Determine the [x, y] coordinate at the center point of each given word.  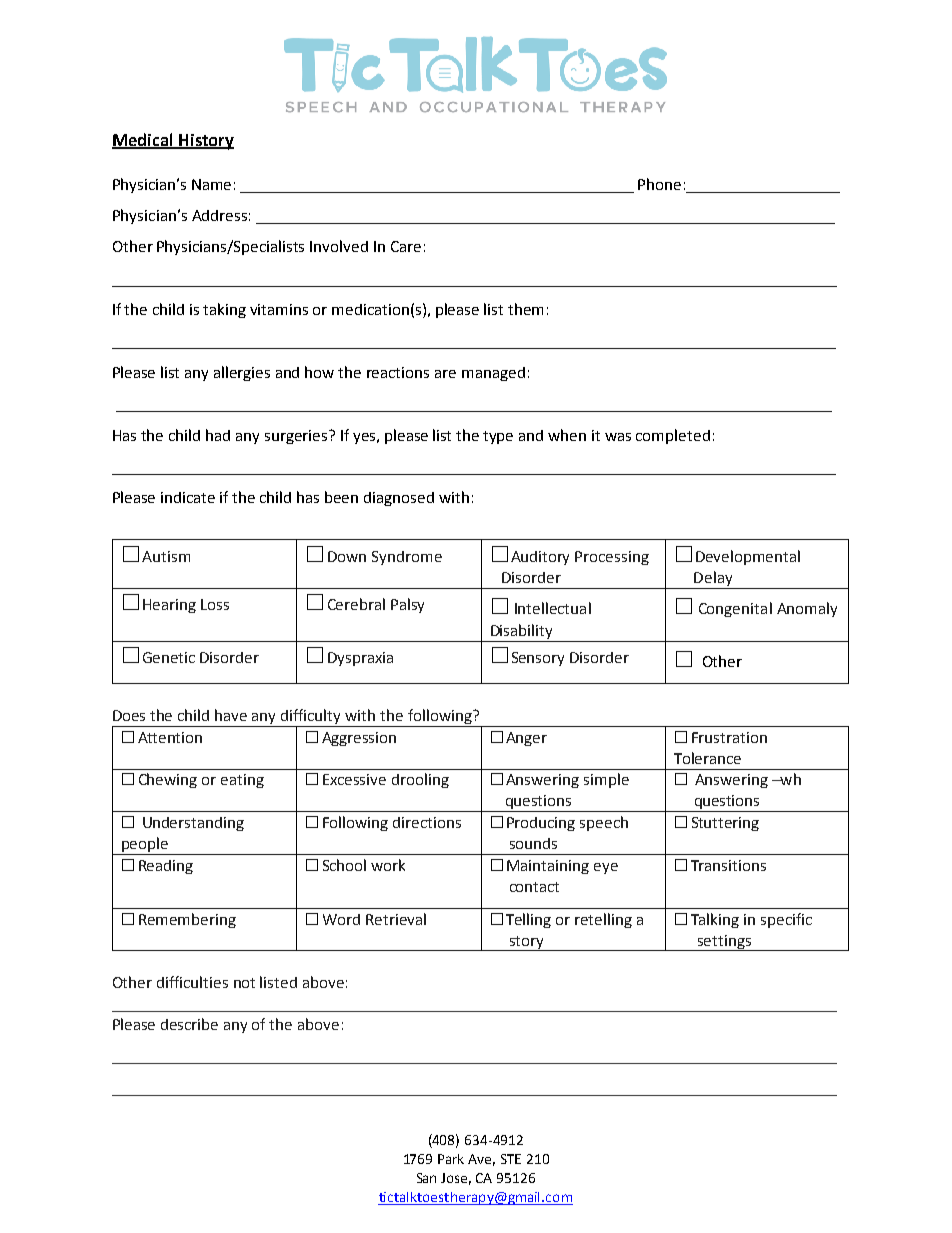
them [525, 309]
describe [189, 1024]
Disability [521, 633]
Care [406, 246]
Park [451, 1159]
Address [219, 215]
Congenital [735, 609]
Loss [215, 604]
